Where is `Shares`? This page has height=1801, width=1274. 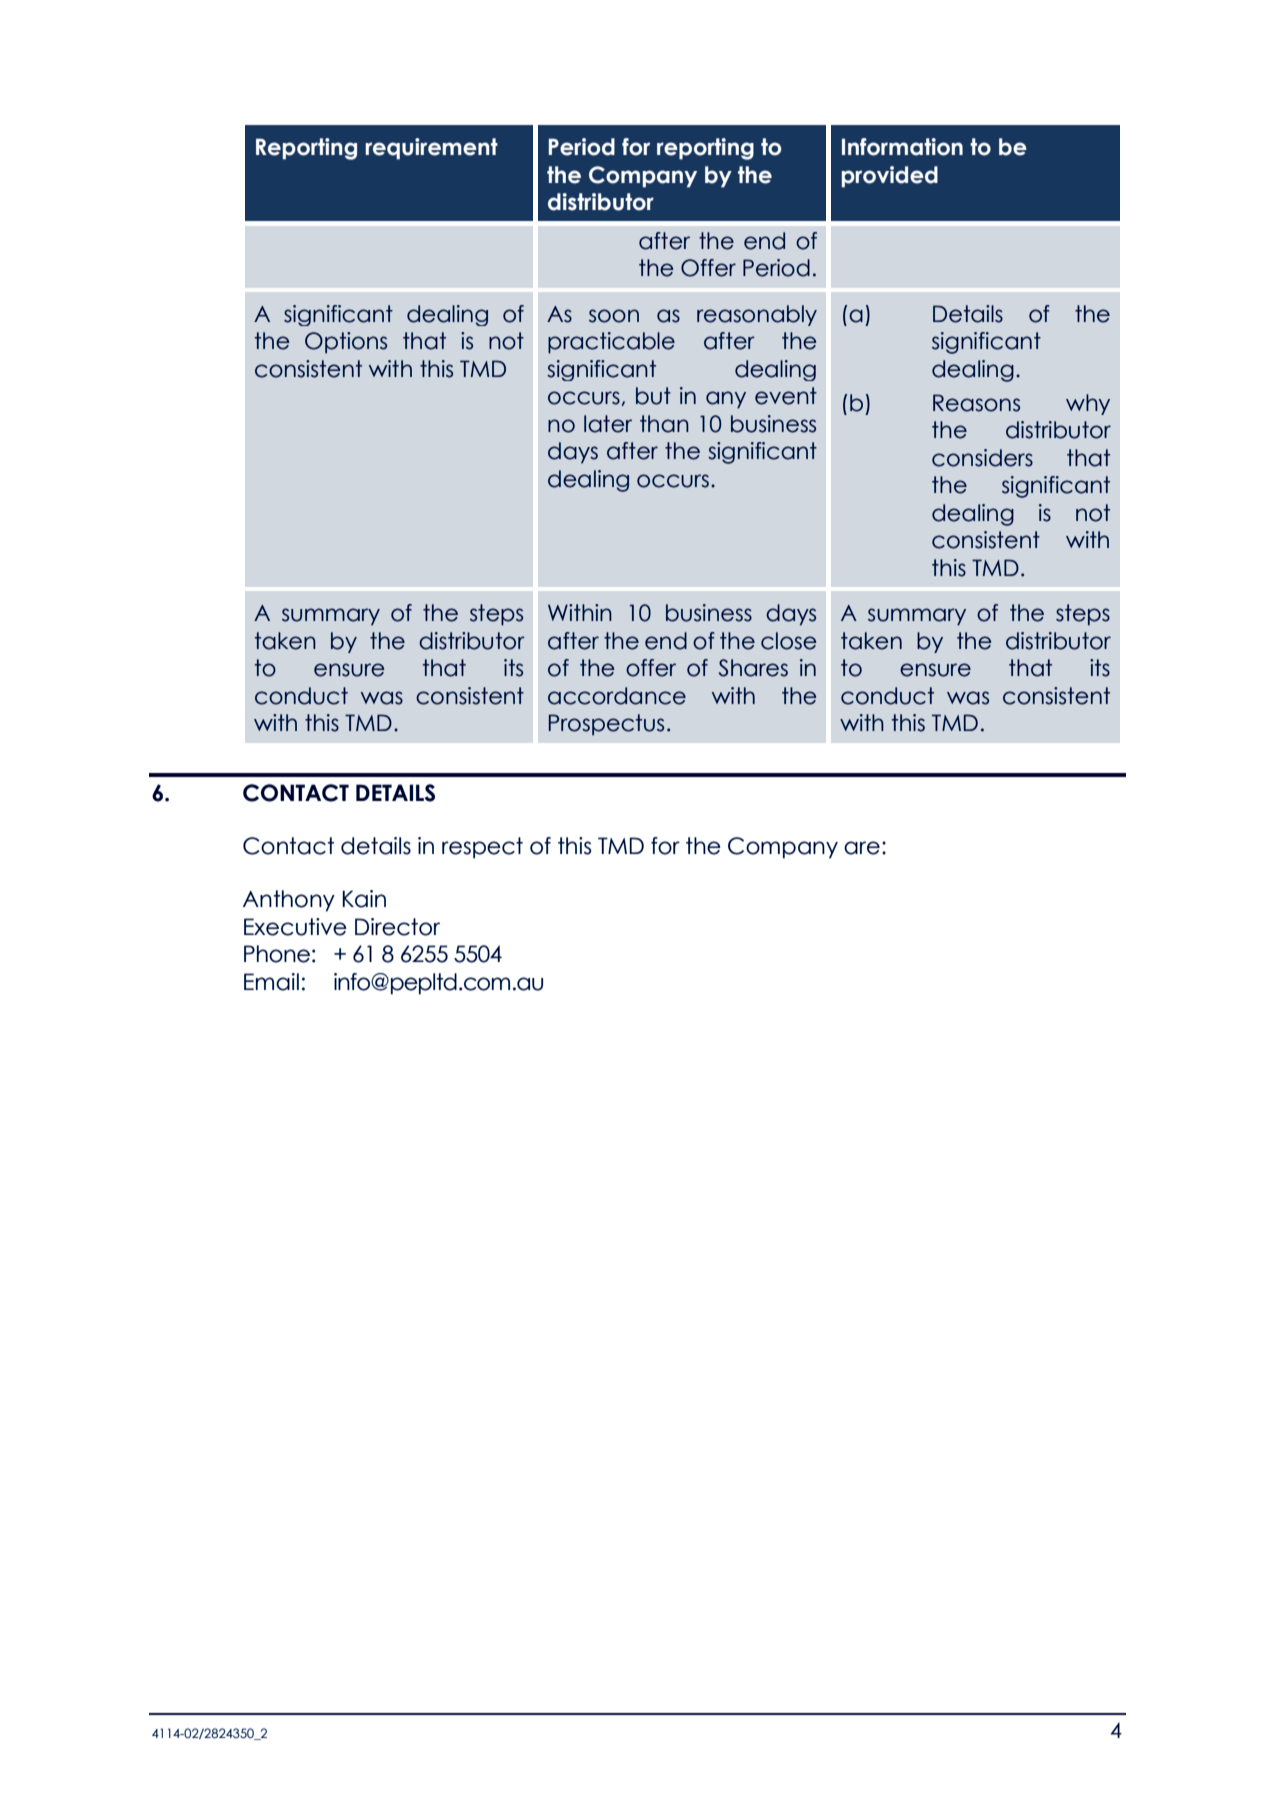
Shares is located at coordinates (753, 668).
